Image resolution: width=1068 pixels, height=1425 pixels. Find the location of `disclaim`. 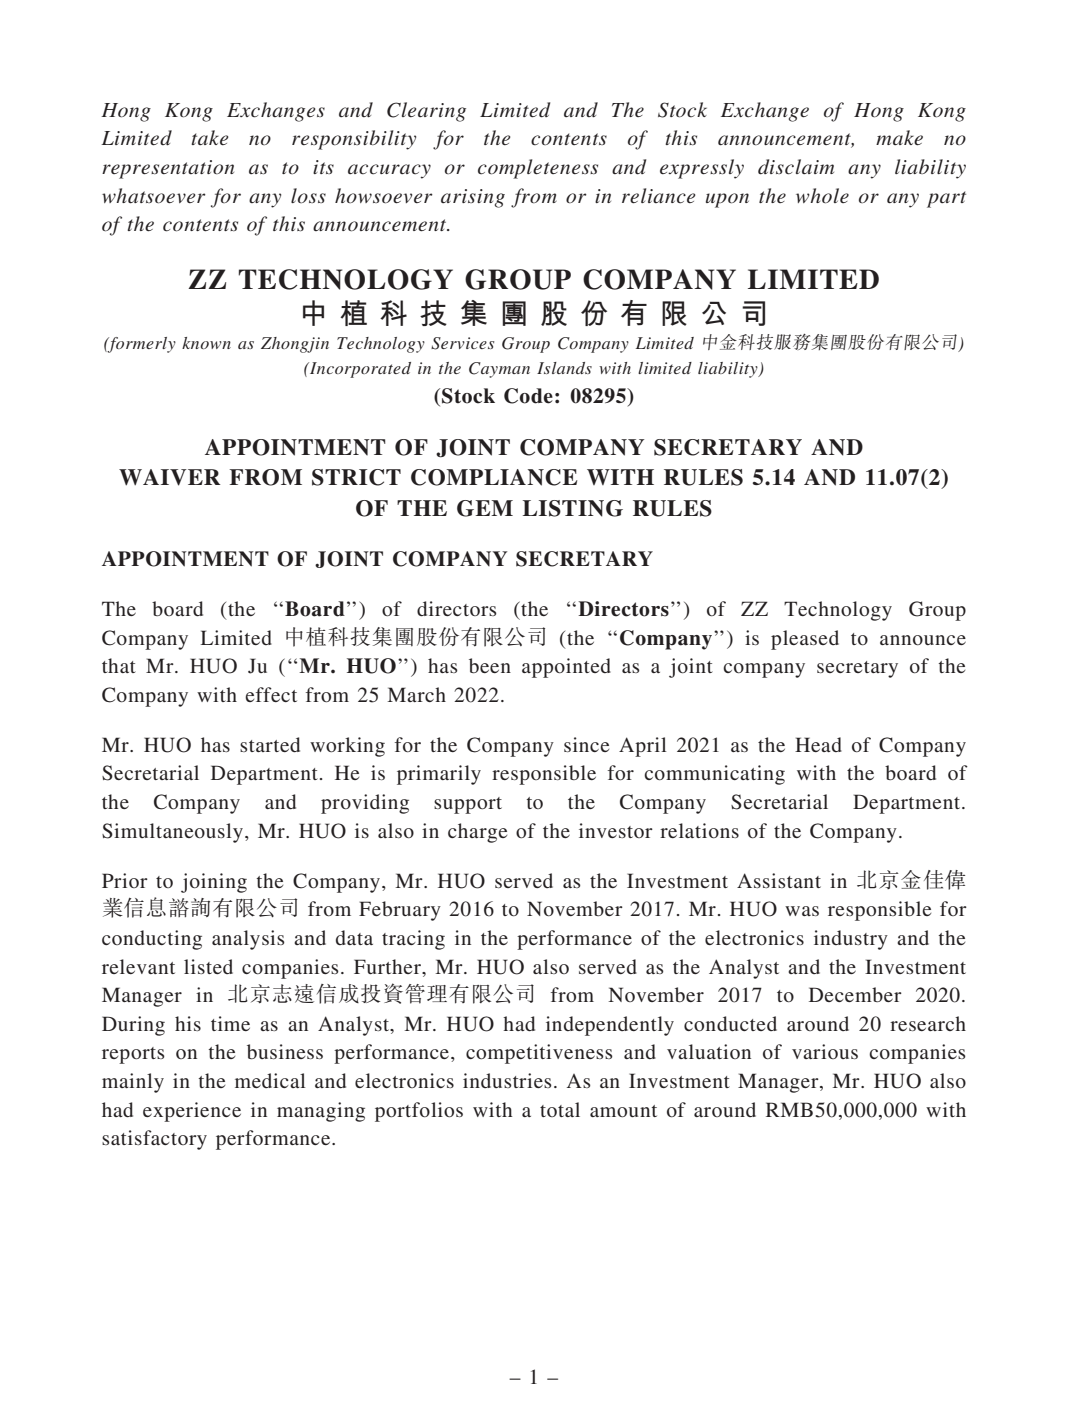

disclaim is located at coordinates (796, 167).
